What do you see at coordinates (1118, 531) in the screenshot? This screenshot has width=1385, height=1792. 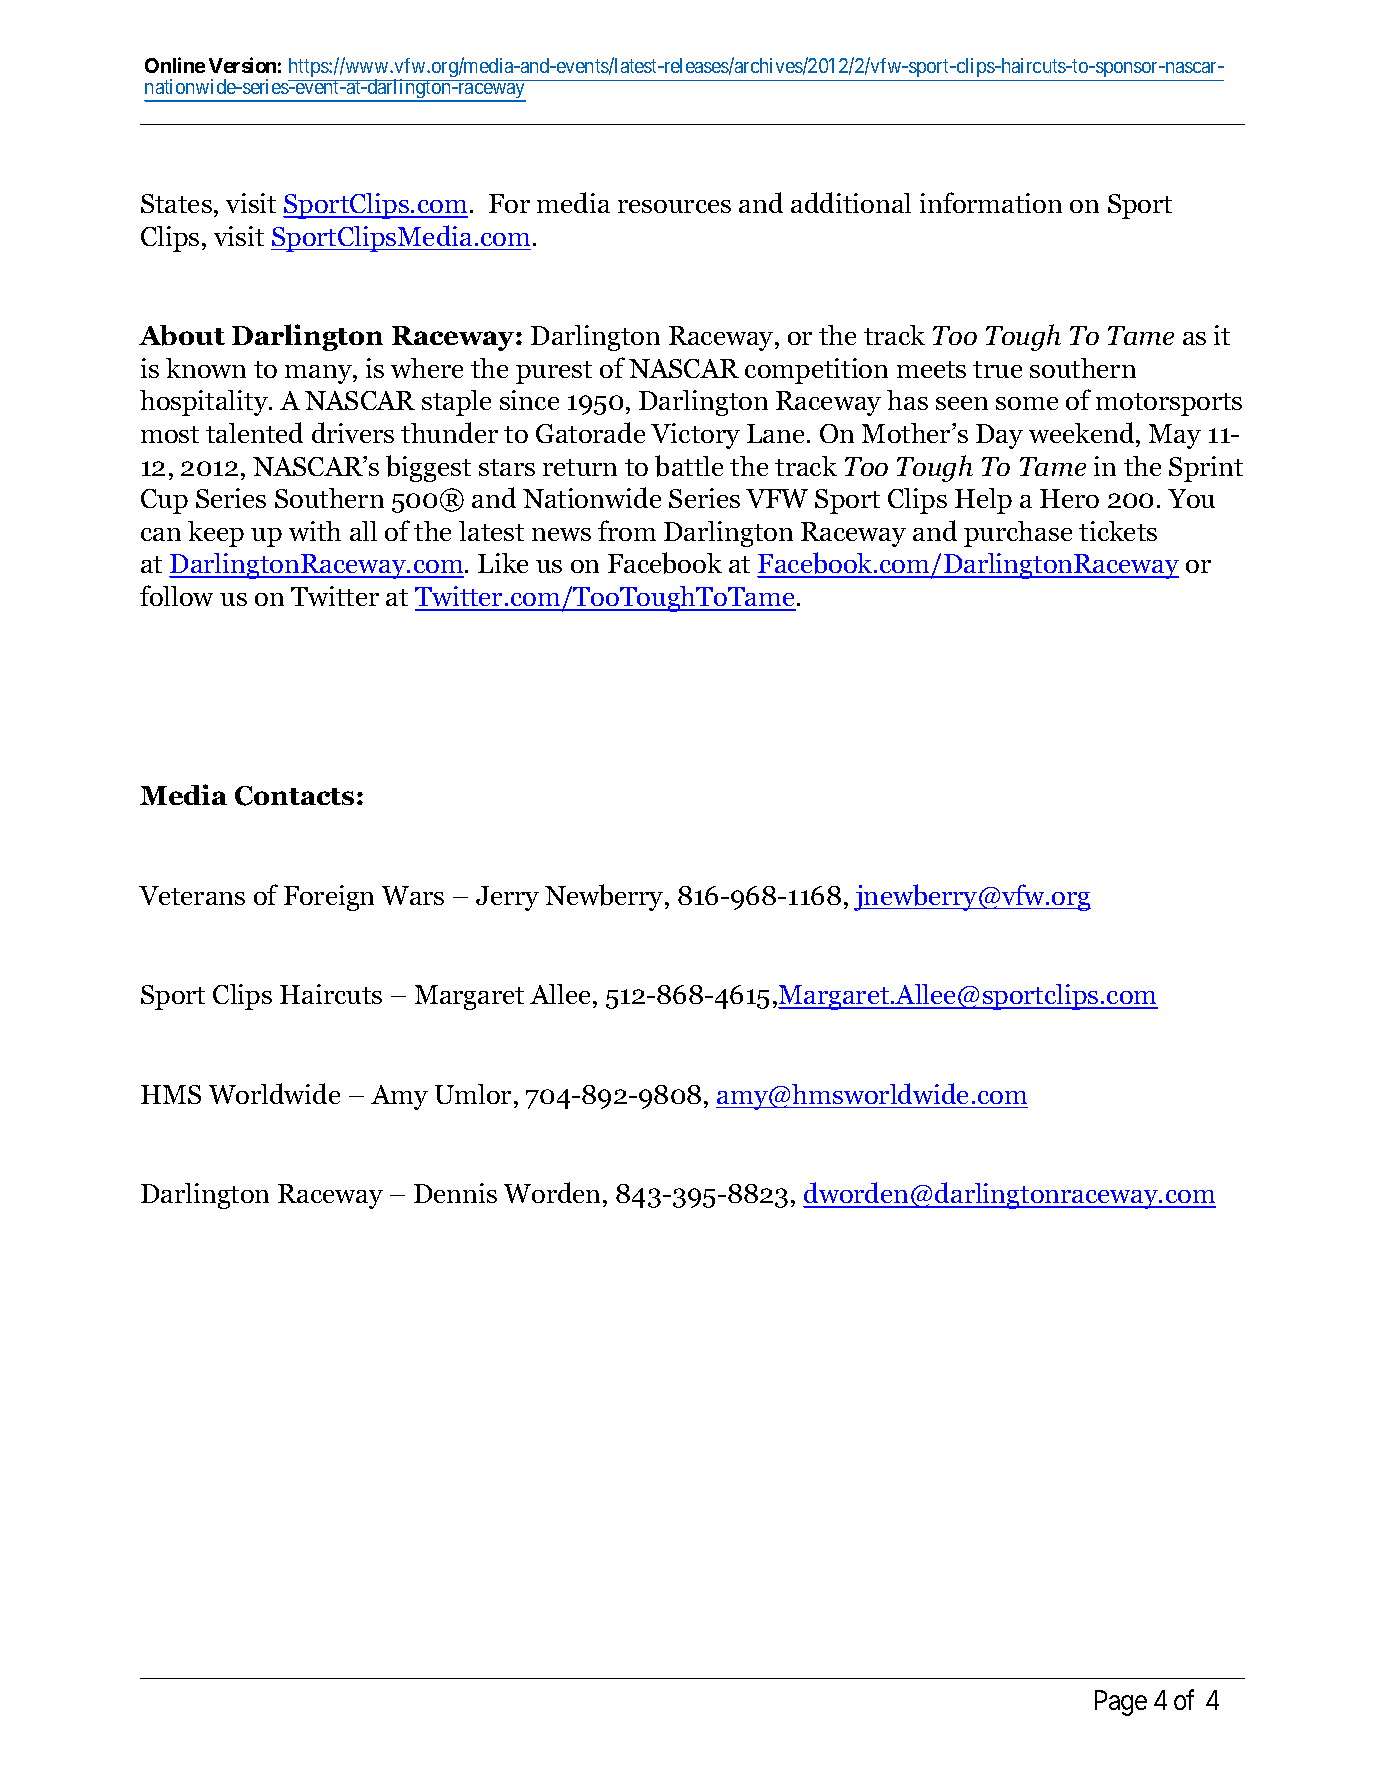 I see `tickets` at bounding box center [1118, 531].
